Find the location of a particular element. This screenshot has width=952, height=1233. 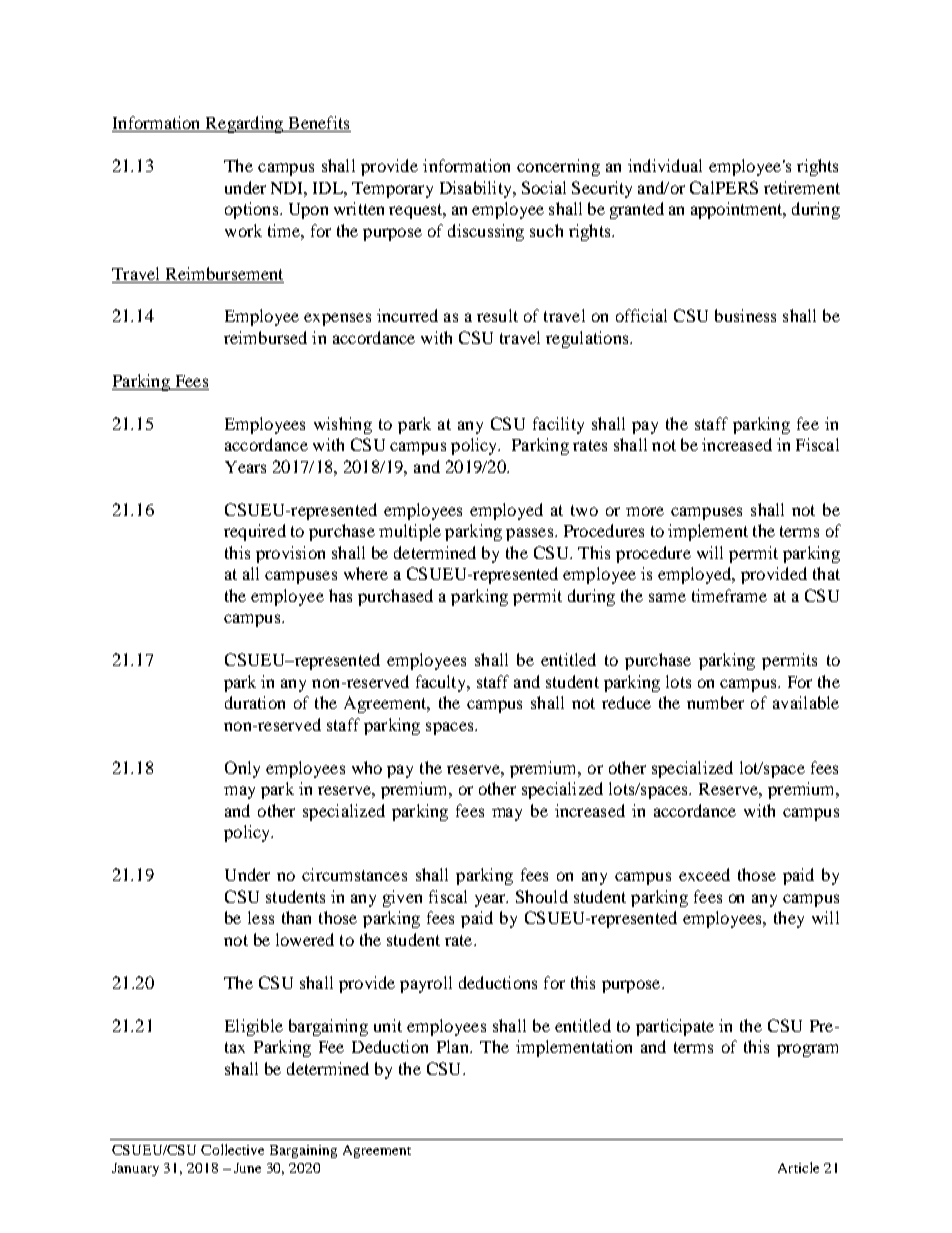

retirement is located at coordinates (802, 187).
